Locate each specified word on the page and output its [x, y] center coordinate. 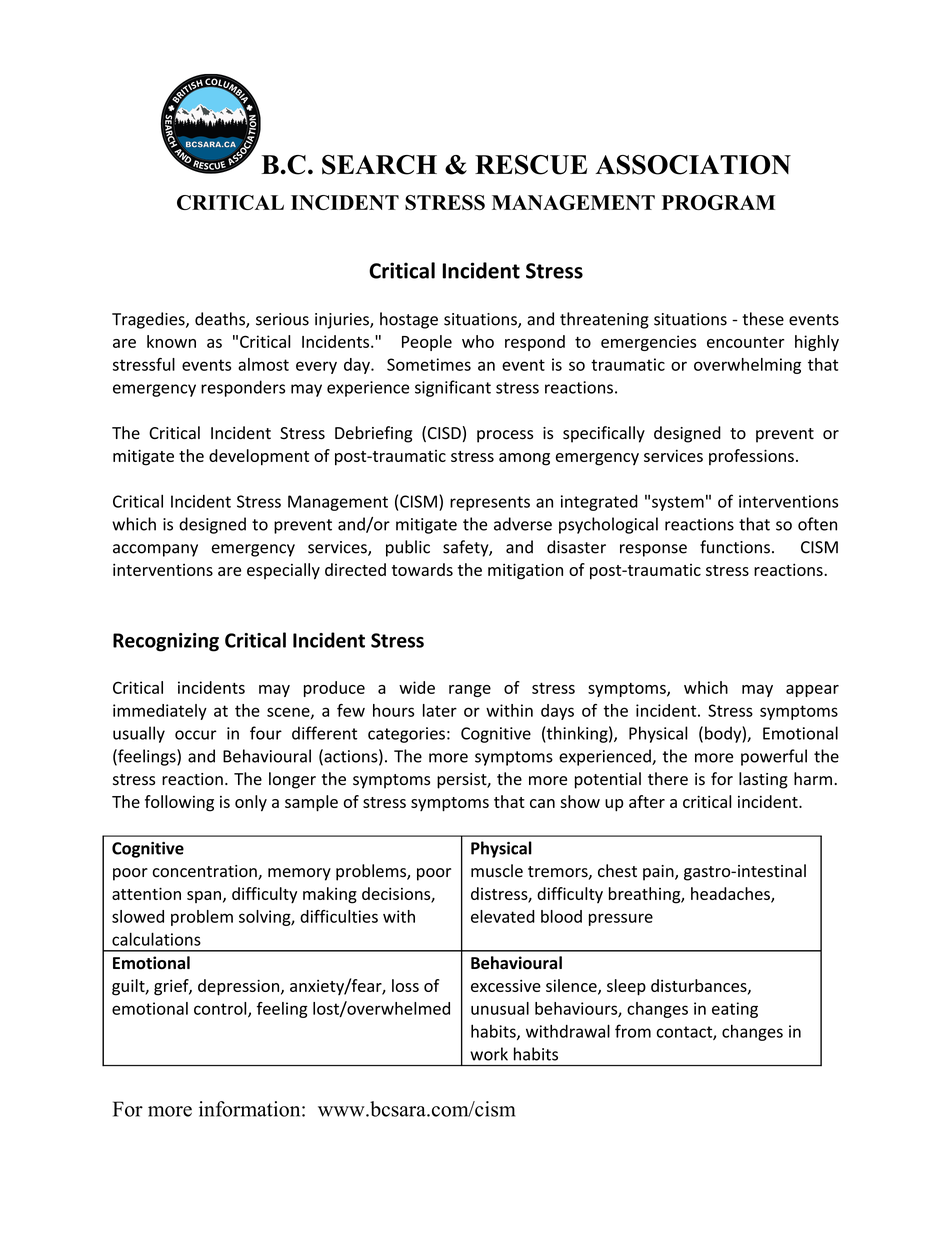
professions [751, 457]
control [221, 1009]
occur [196, 735]
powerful [774, 757]
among [524, 459]
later [440, 710]
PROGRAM [718, 202]
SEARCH [379, 165]
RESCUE [531, 165]
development [259, 457]
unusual [500, 1008]
